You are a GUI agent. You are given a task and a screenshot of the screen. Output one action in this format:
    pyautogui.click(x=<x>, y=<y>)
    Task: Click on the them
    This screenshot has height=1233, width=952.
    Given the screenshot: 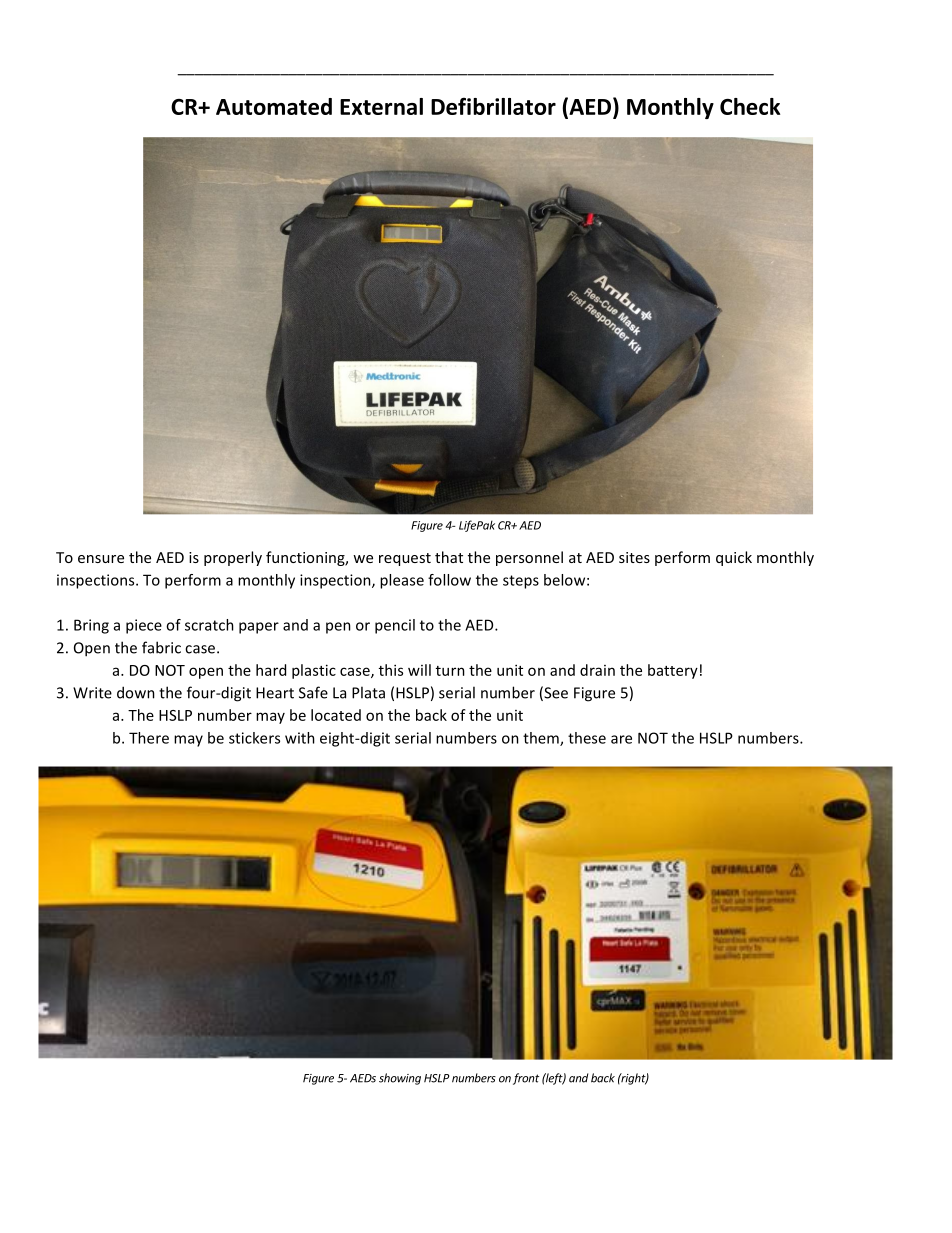 What is the action you would take?
    pyautogui.click(x=542, y=739)
